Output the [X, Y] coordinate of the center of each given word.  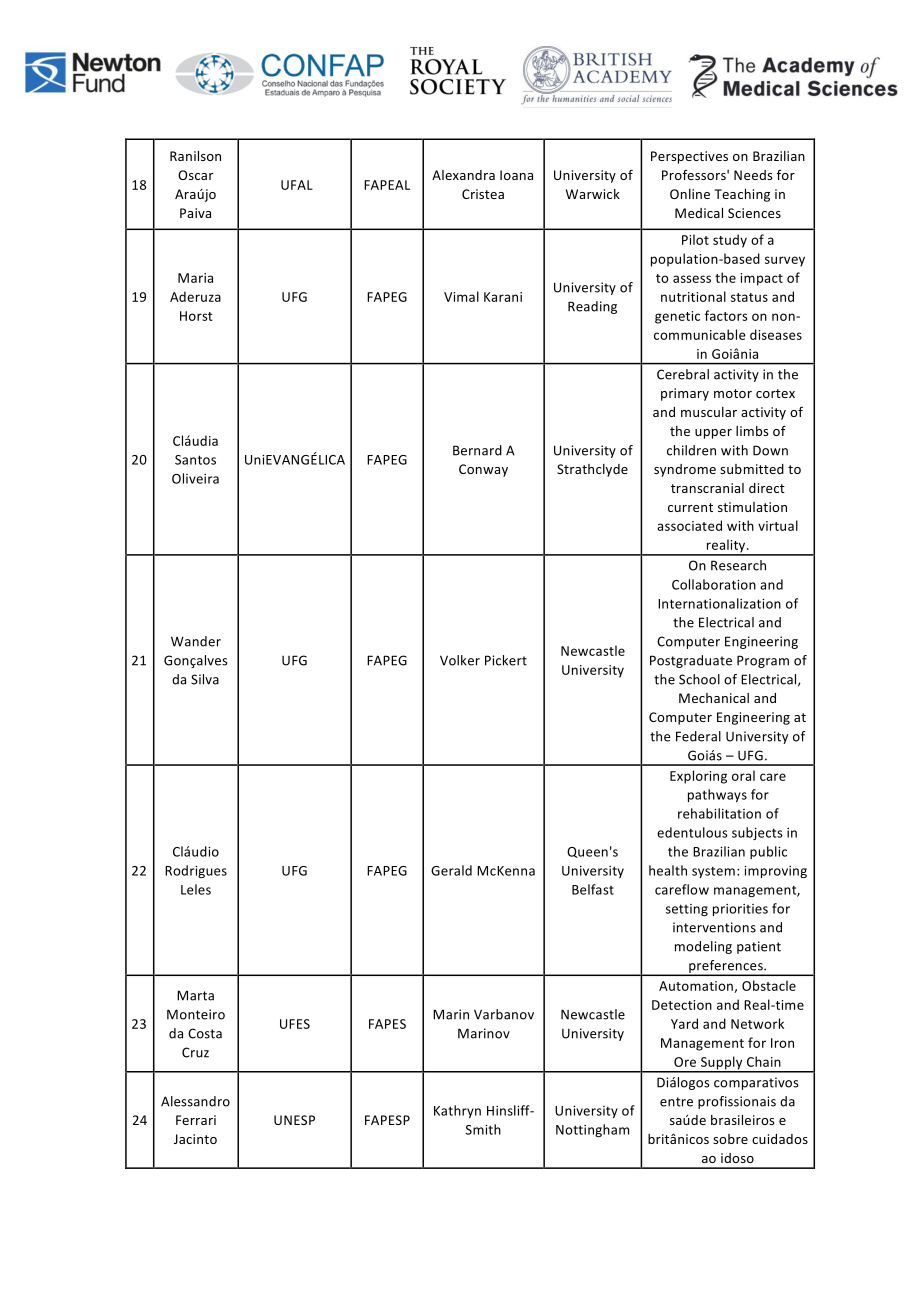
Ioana [516, 175]
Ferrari [196, 1120]
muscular [709, 412]
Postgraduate [691, 661]
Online [690, 194]
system [715, 872]
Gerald [451, 870]
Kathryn [457, 1111]
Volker [460, 660]
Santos [195, 460]
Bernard [477, 450]
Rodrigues [196, 871]
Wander [196, 641]
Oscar [195, 175]
